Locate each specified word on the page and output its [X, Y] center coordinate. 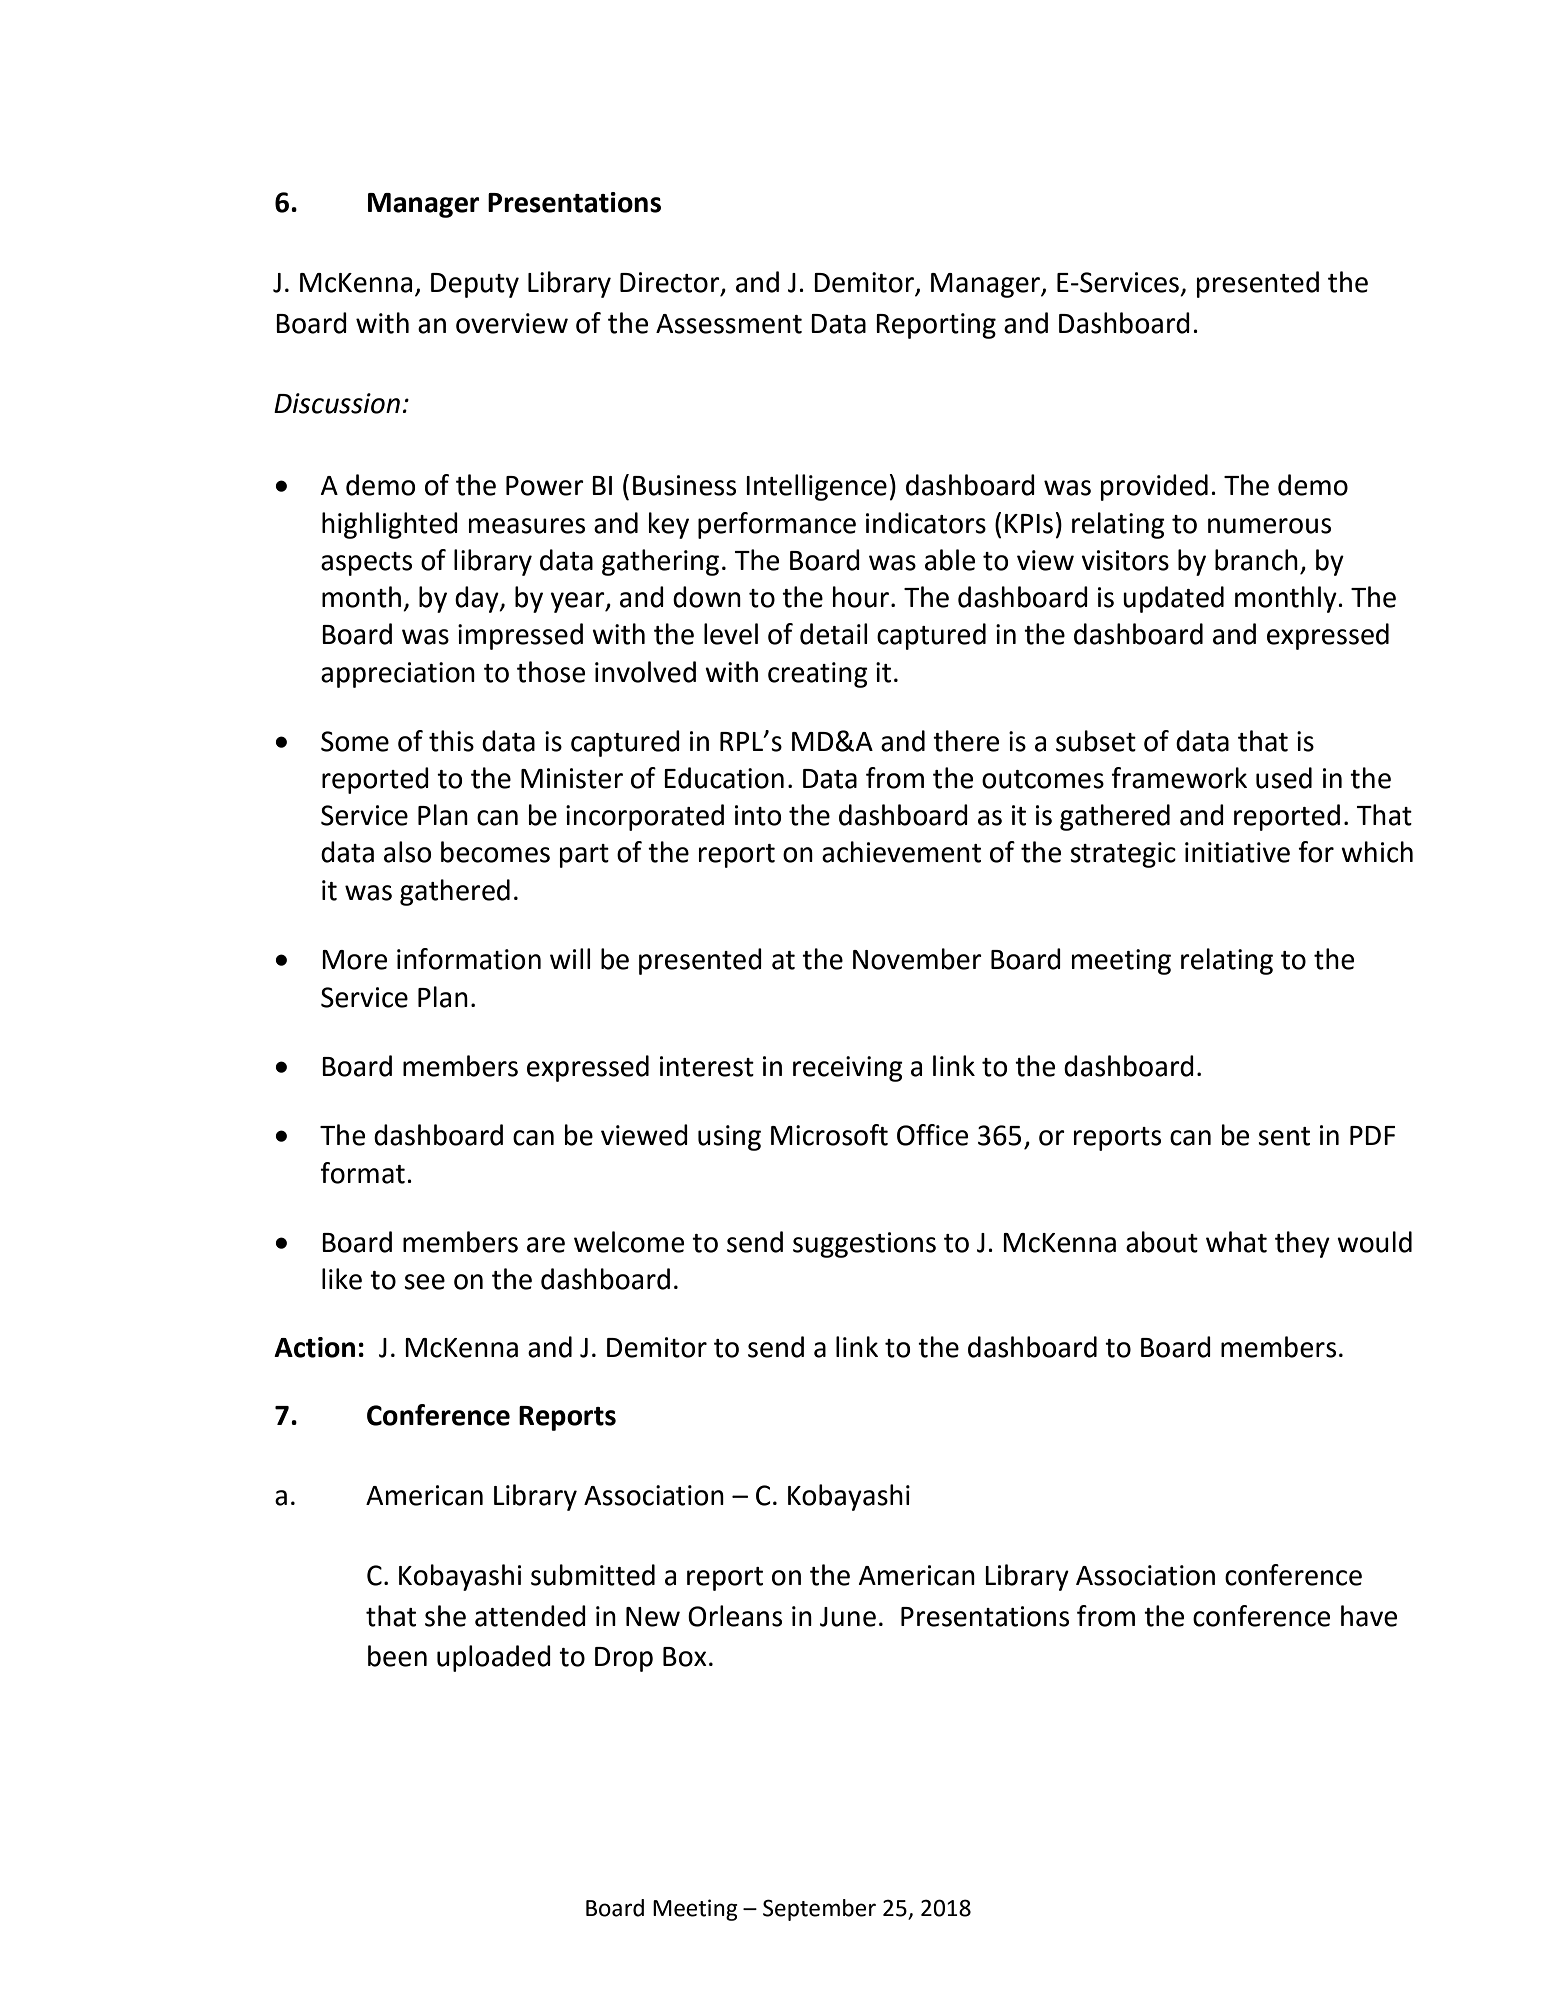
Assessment [729, 324]
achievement [901, 852]
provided [1154, 487]
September [819, 1910]
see [424, 1282]
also [408, 852]
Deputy [475, 285]
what [1236, 1242]
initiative [1237, 852]
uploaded [494, 1658]
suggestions [864, 1245]
